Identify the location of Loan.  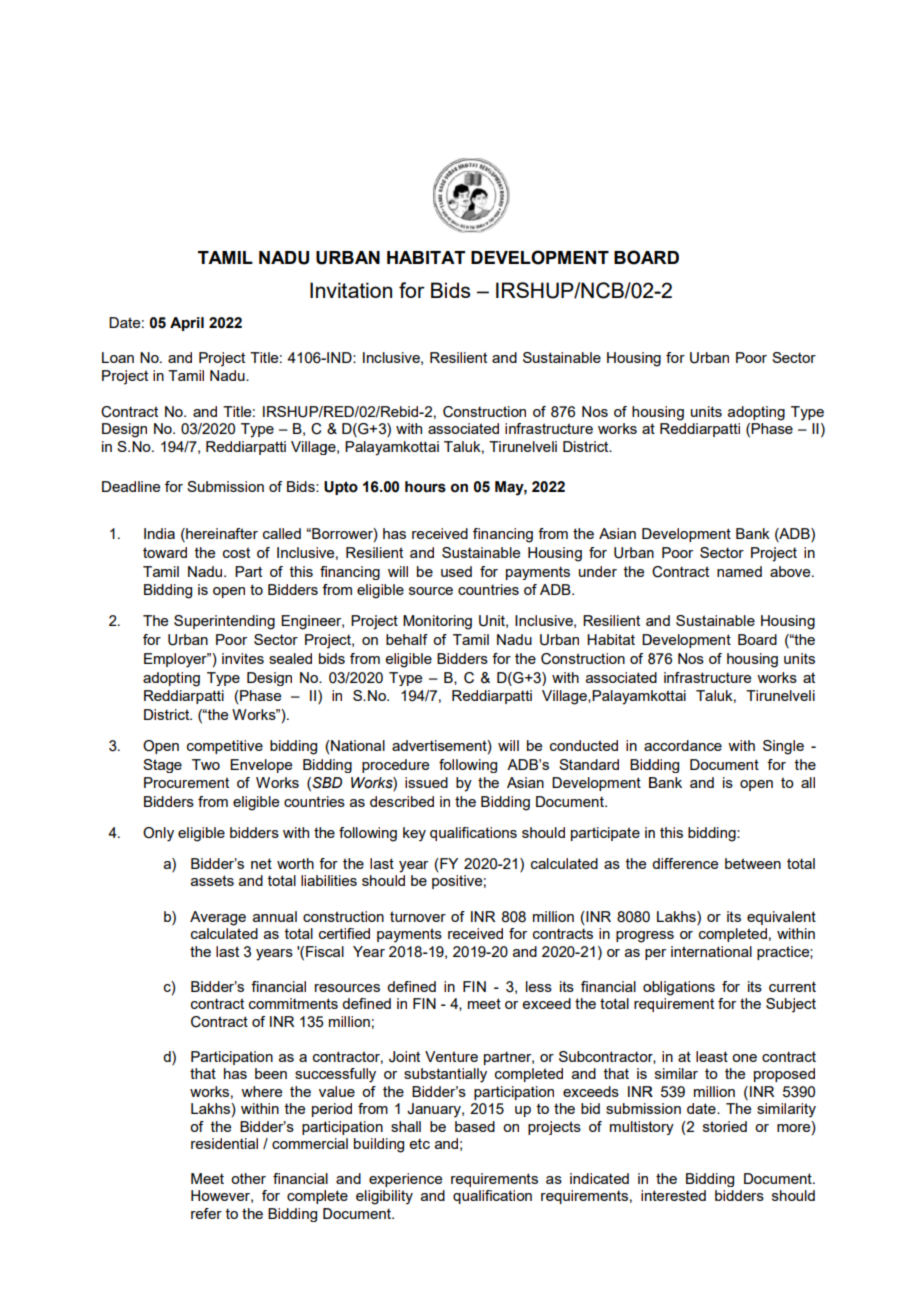
(118, 357).
